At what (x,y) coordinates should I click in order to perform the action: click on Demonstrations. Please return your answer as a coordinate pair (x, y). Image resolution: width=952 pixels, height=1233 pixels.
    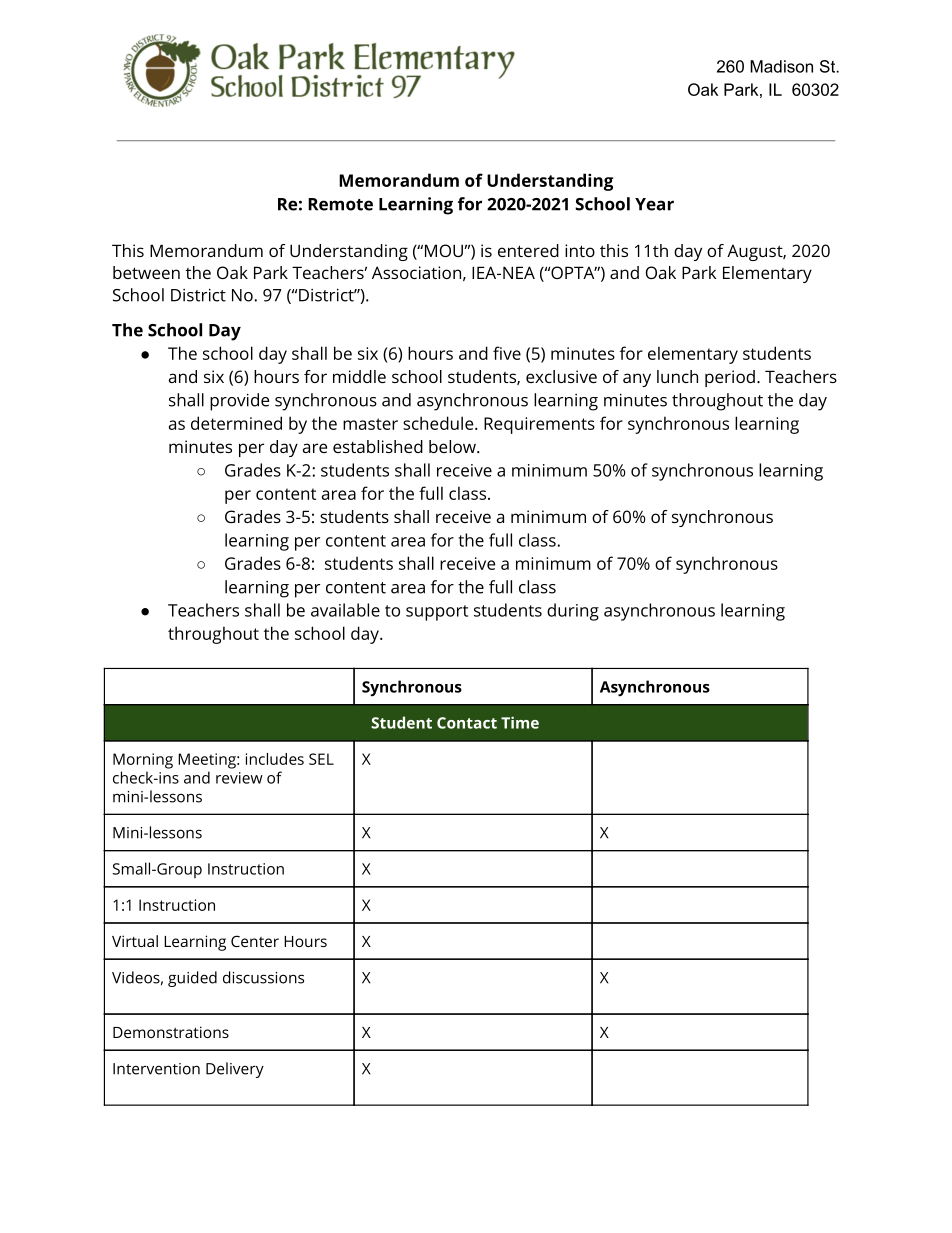
    Looking at the image, I should click on (171, 1032).
